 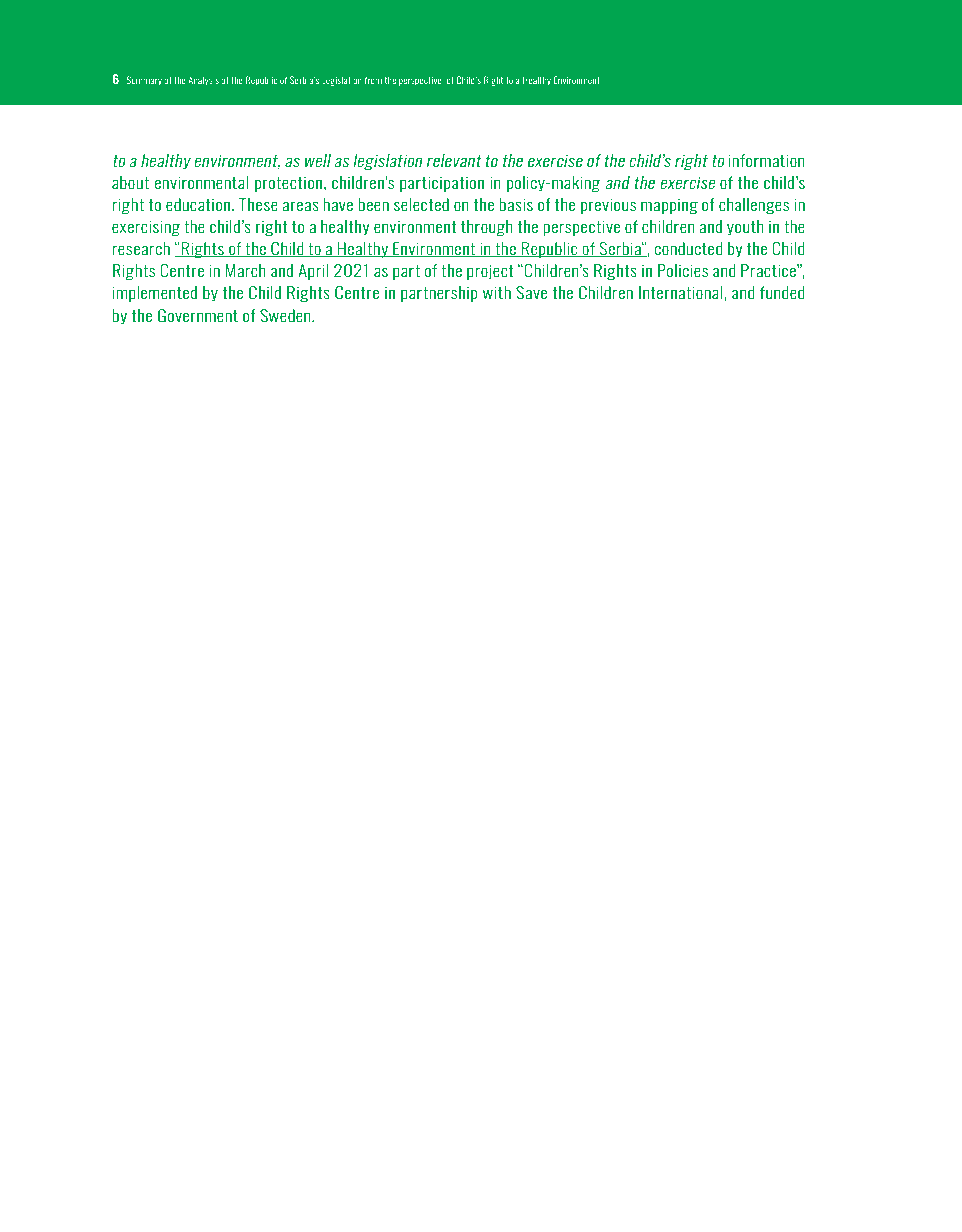 What do you see at coordinates (373, 80) in the image?
I see `from` at bounding box center [373, 80].
